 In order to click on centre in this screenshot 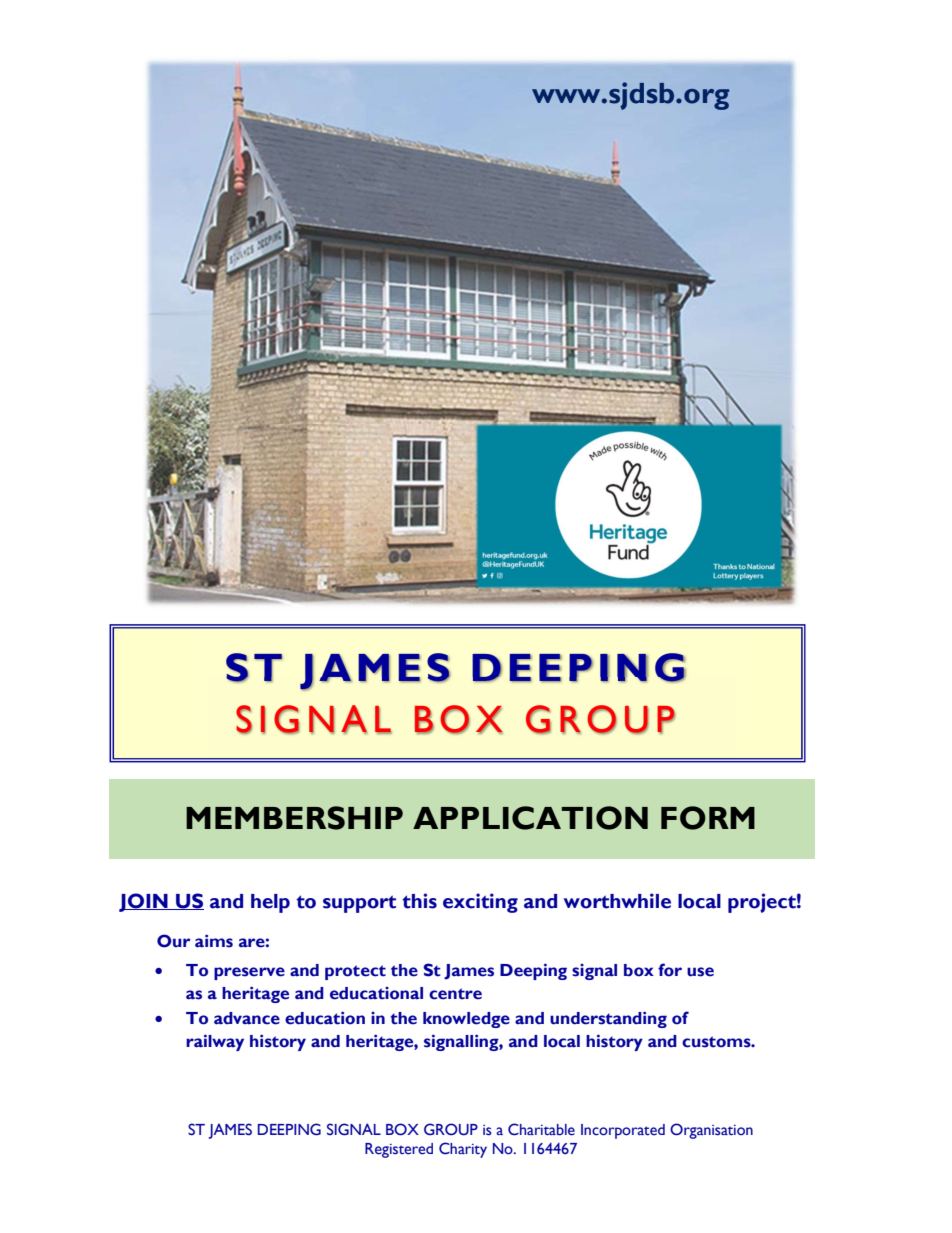, I will do `click(455, 994)`.
